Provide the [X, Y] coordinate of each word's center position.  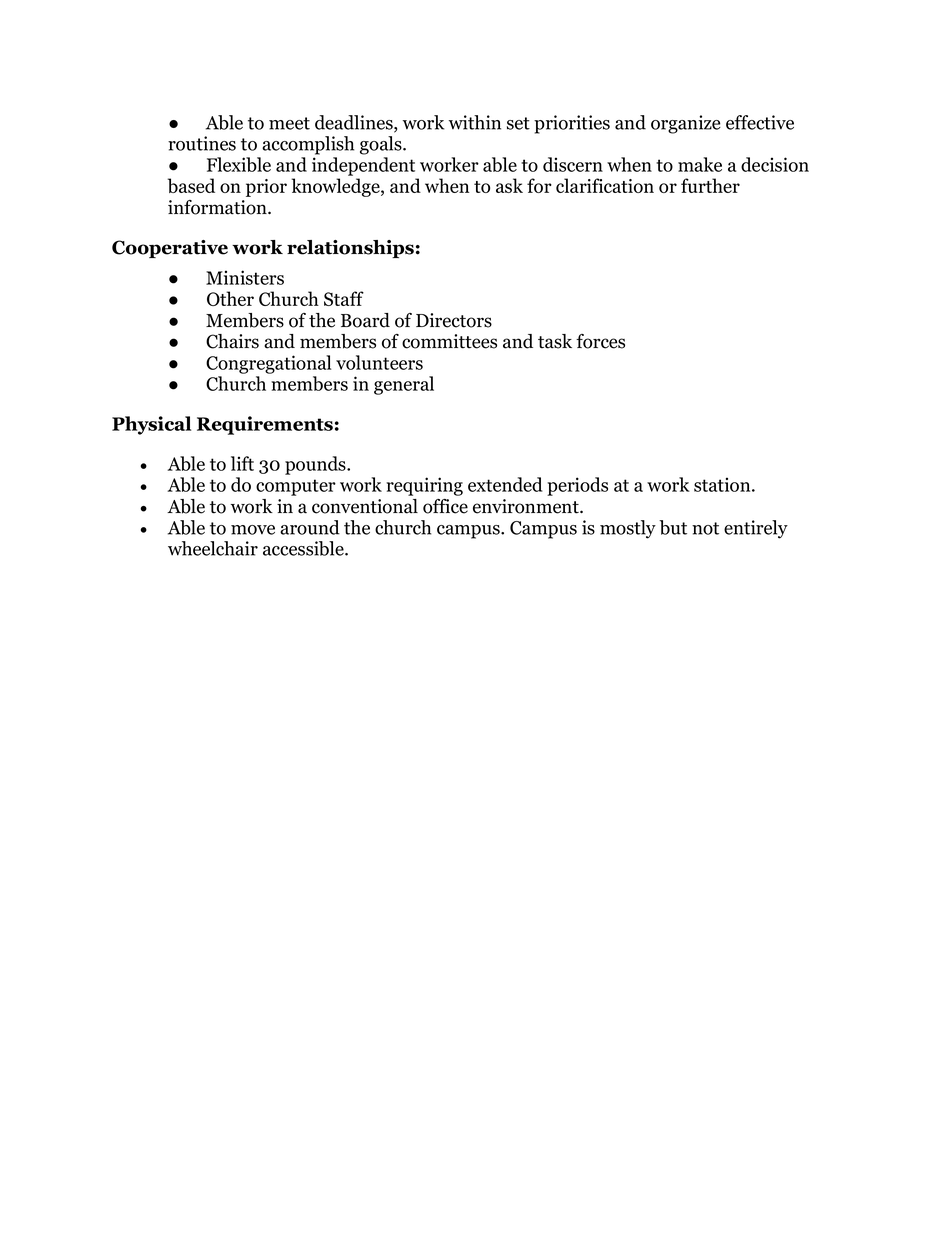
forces [600, 341]
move [253, 530]
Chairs [232, 341]
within [475, 122]
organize [686, 124]
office [445, 506]
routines [202, 143]
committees [449, 341]
